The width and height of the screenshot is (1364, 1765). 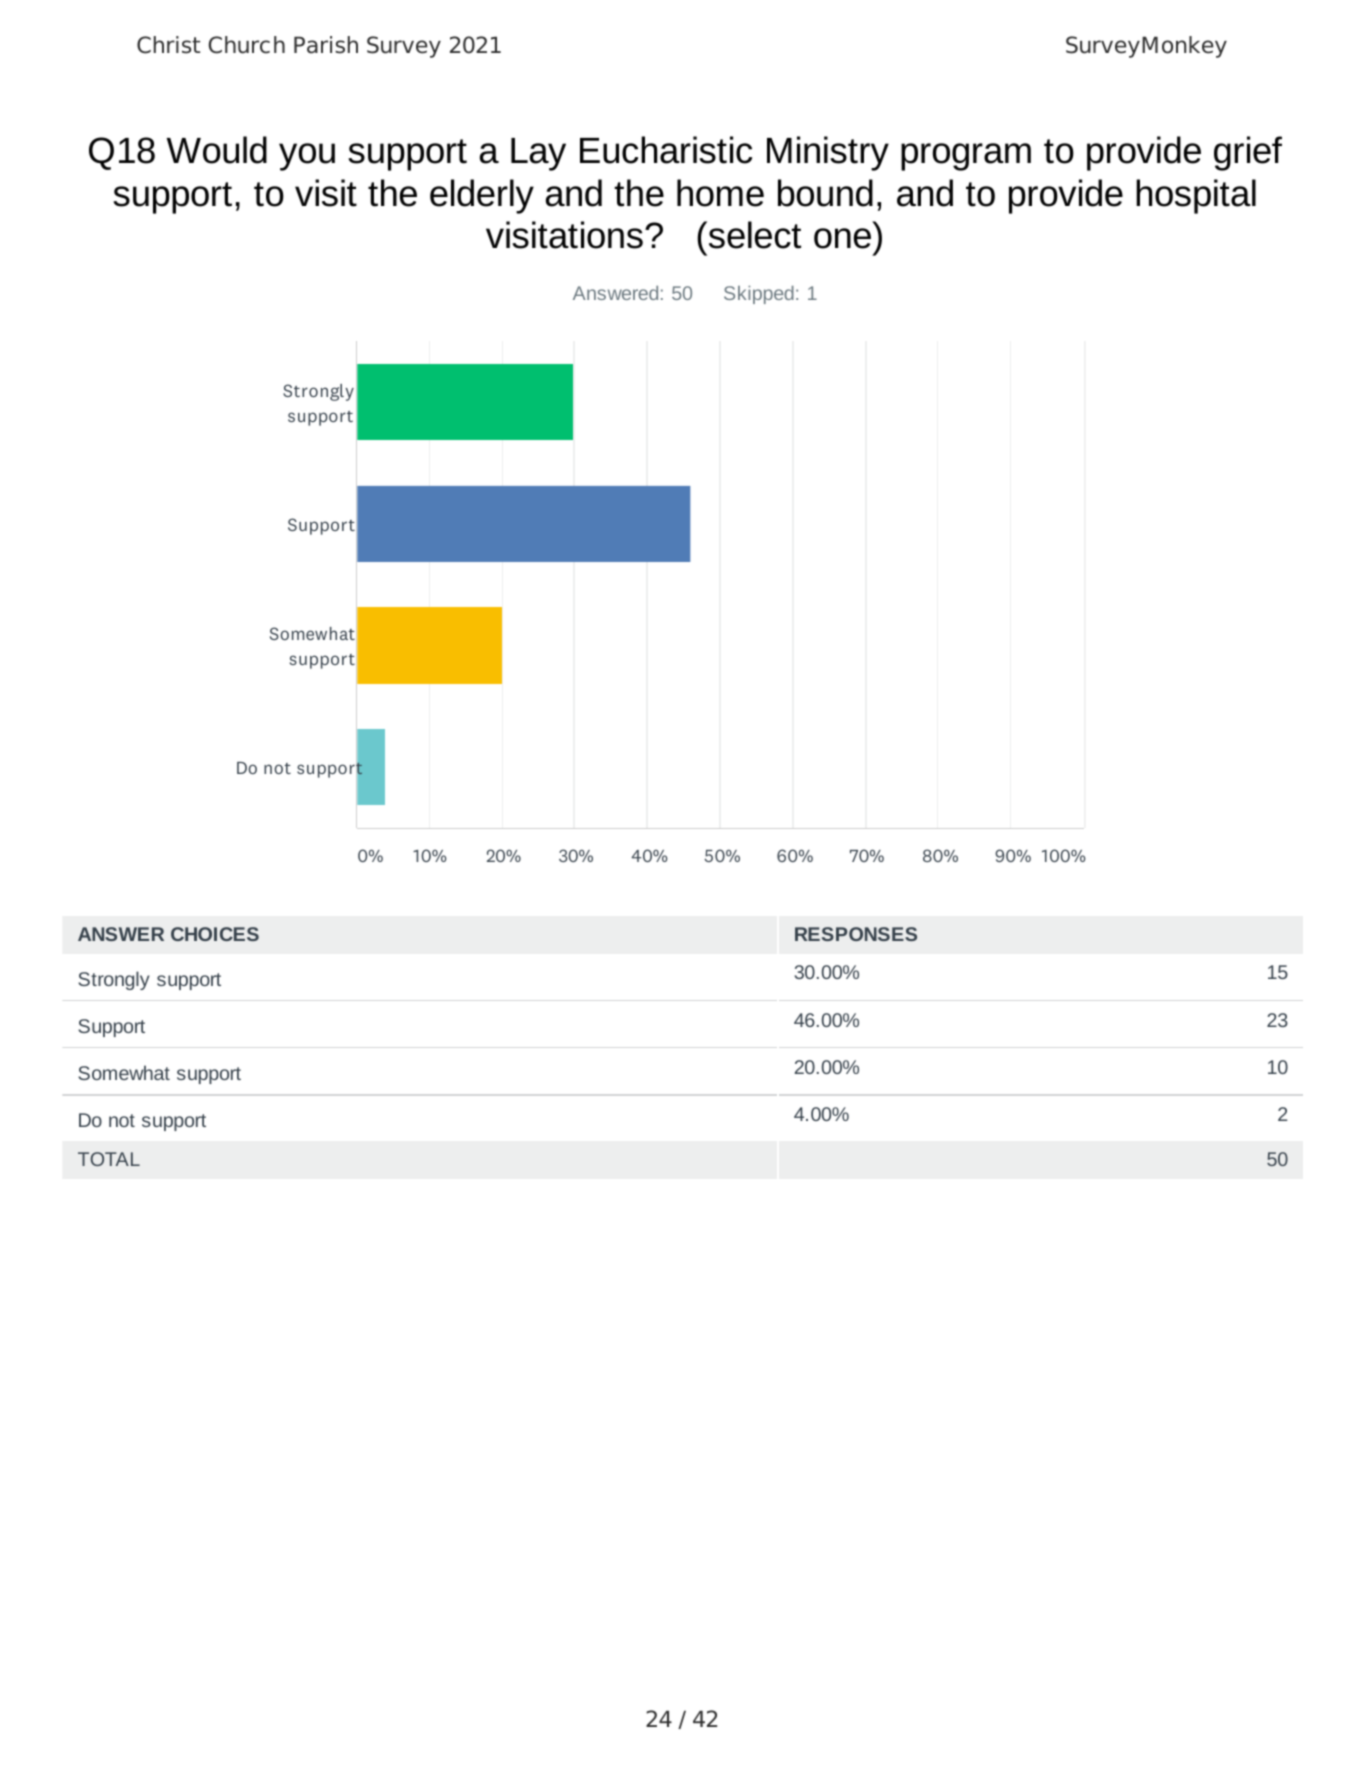 I want to click on RESPONSES, so click(x=856, y=934).
